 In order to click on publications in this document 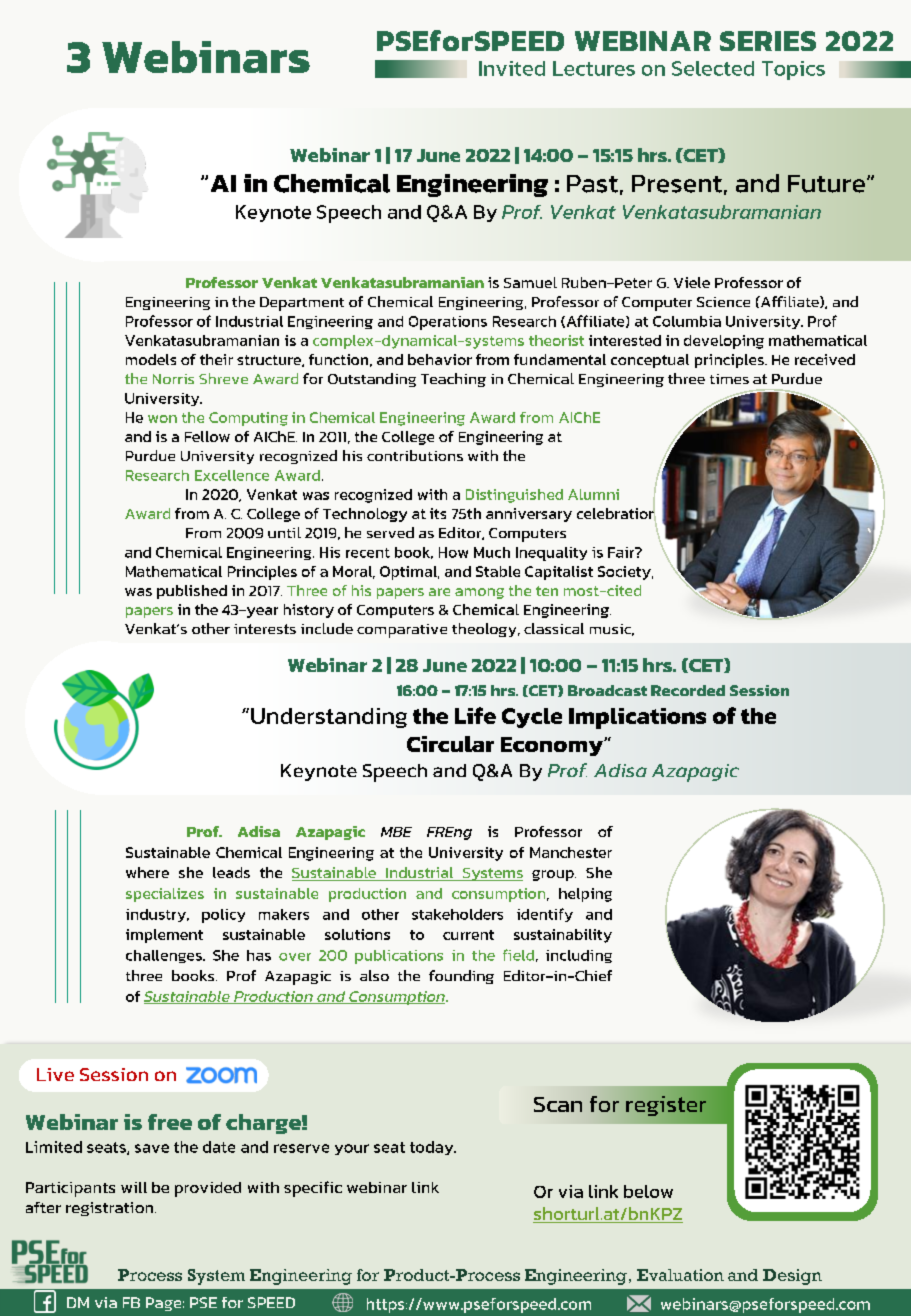, I will do `click(399, 957)`.
